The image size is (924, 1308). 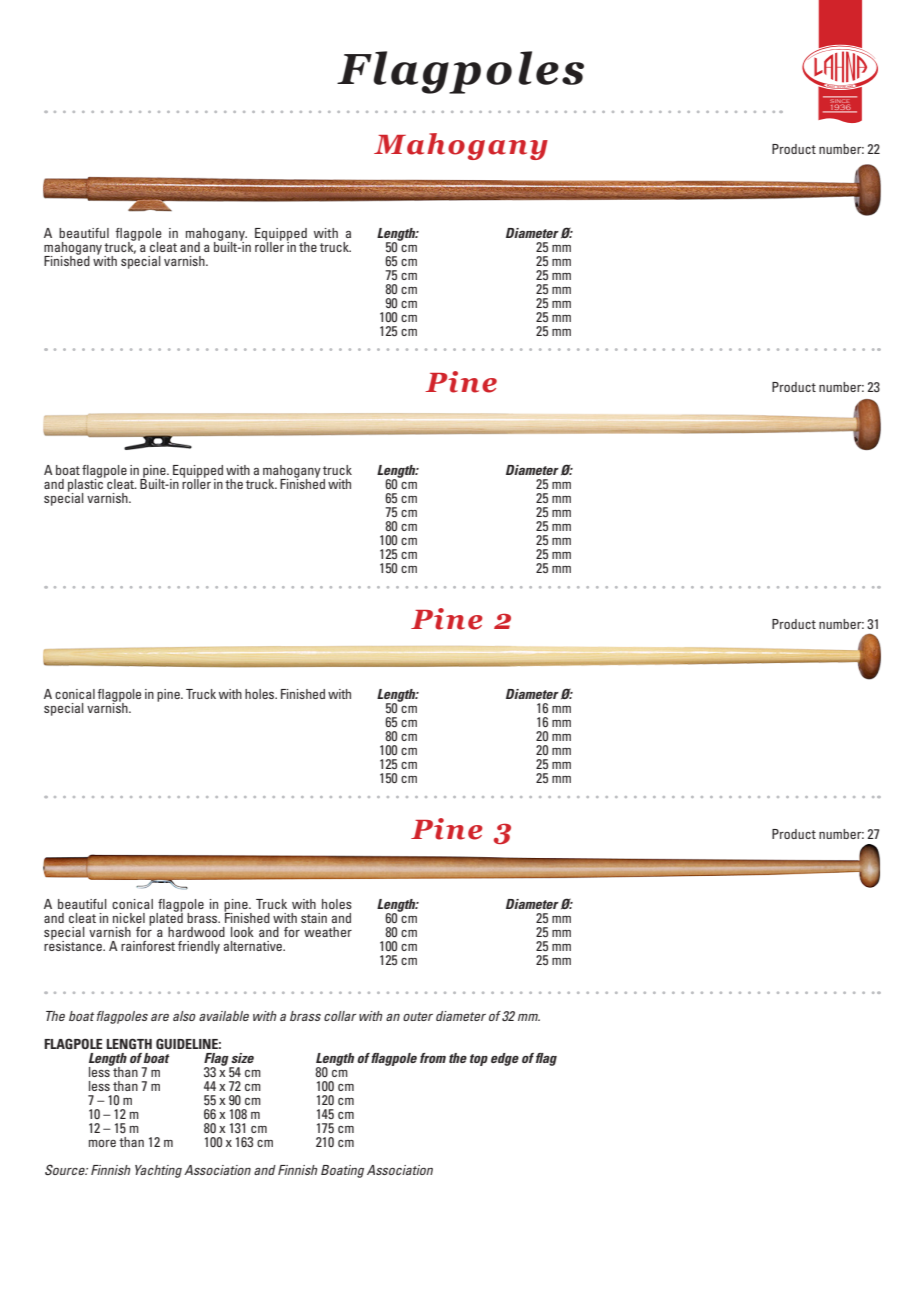 I want to click on look, so click(x=242, y=932).
